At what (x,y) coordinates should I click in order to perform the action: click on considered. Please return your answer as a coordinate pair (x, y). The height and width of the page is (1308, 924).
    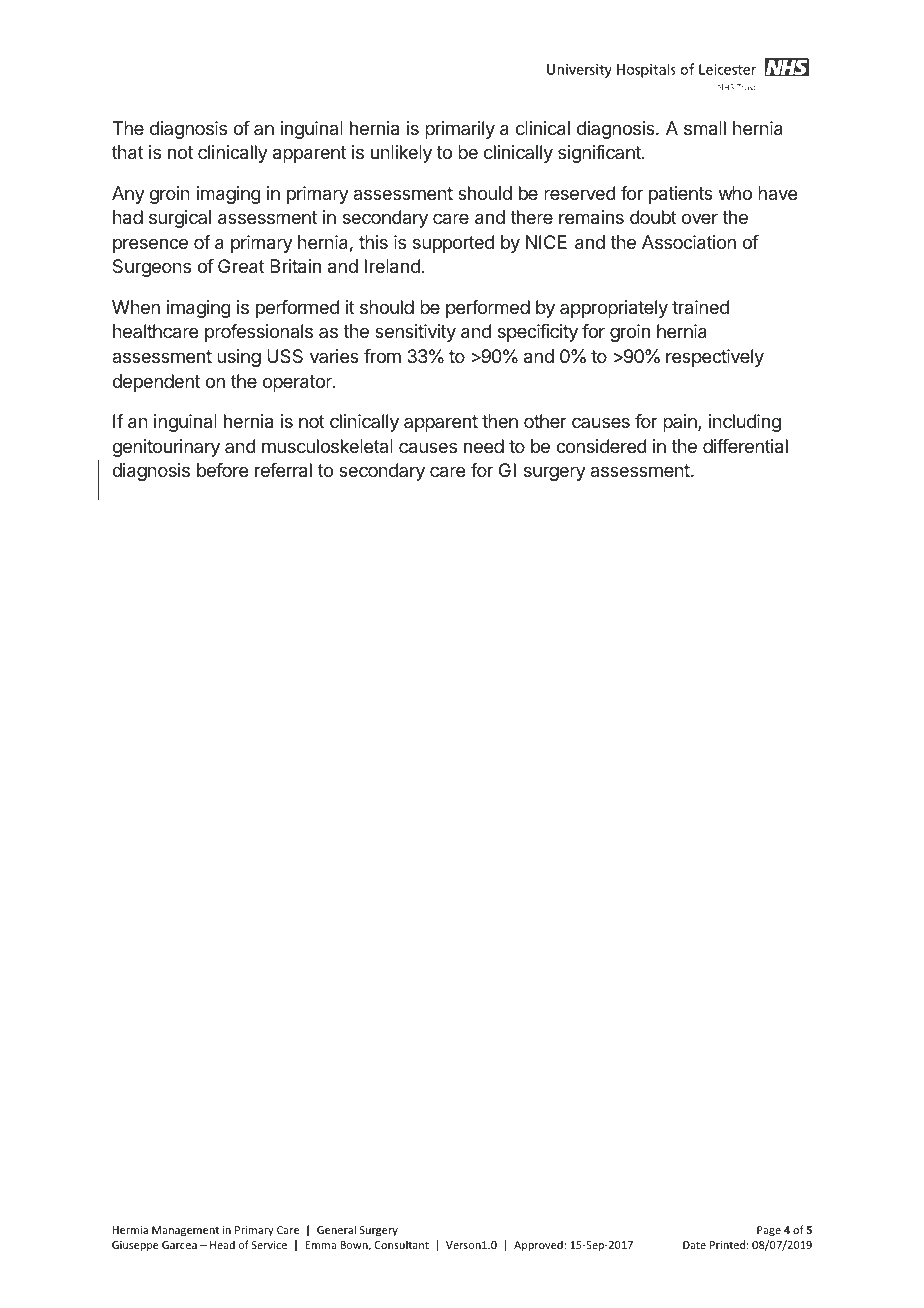
    Looking at the image, I should click on (601, 446).
